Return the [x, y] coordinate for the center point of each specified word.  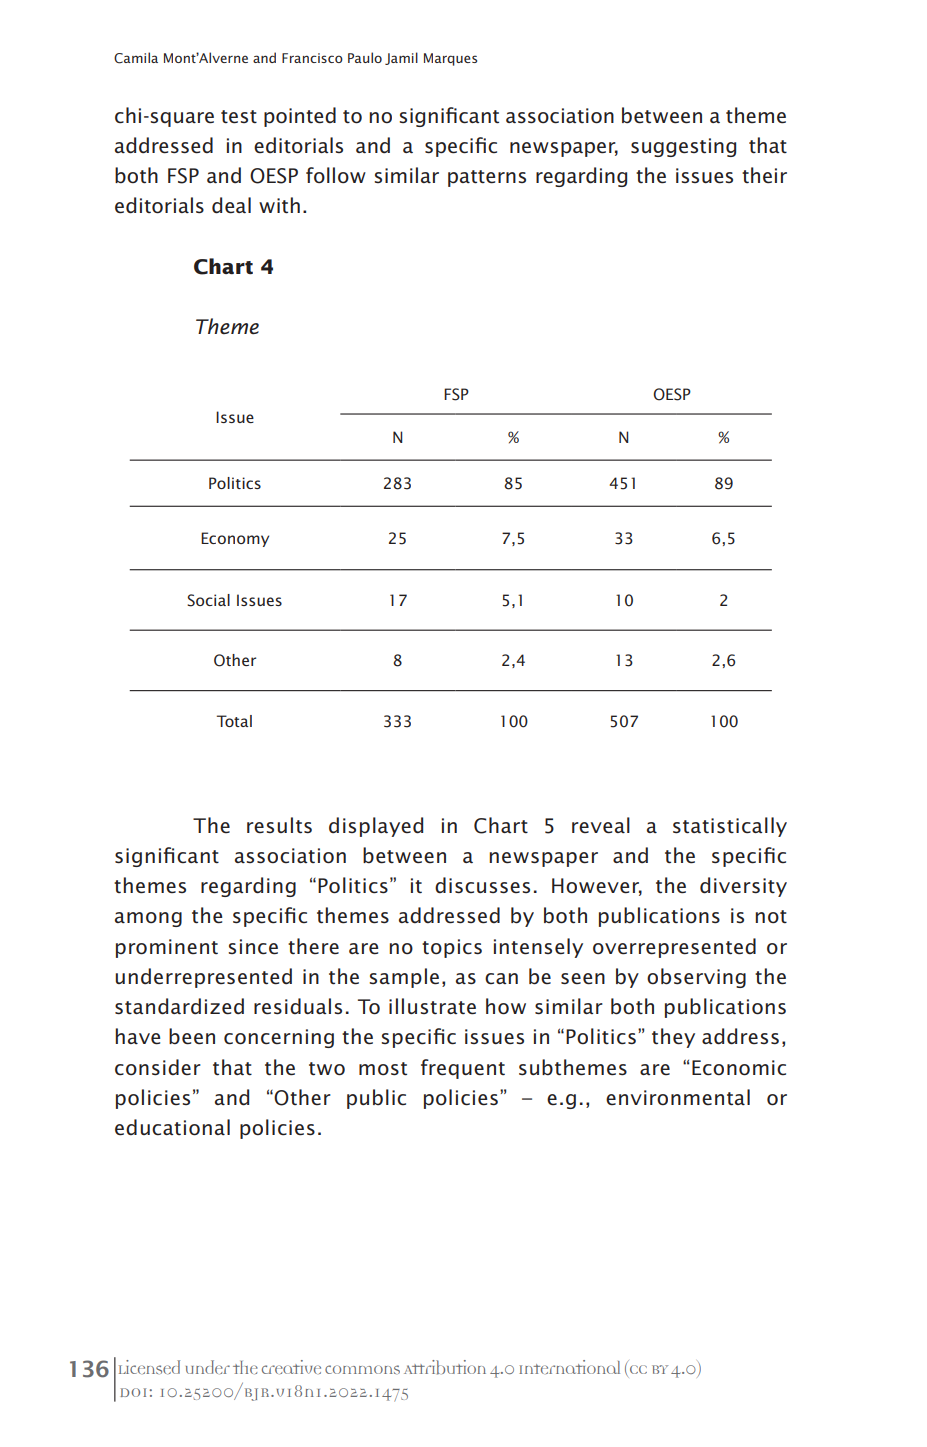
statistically [730, 827]
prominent [167, 948]
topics [452, 948]
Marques [450, 59]
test [239, 117]
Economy [235, 539]
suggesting [683, 147]
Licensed [149, 1367]
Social [208, 600]
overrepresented [674, 948]
